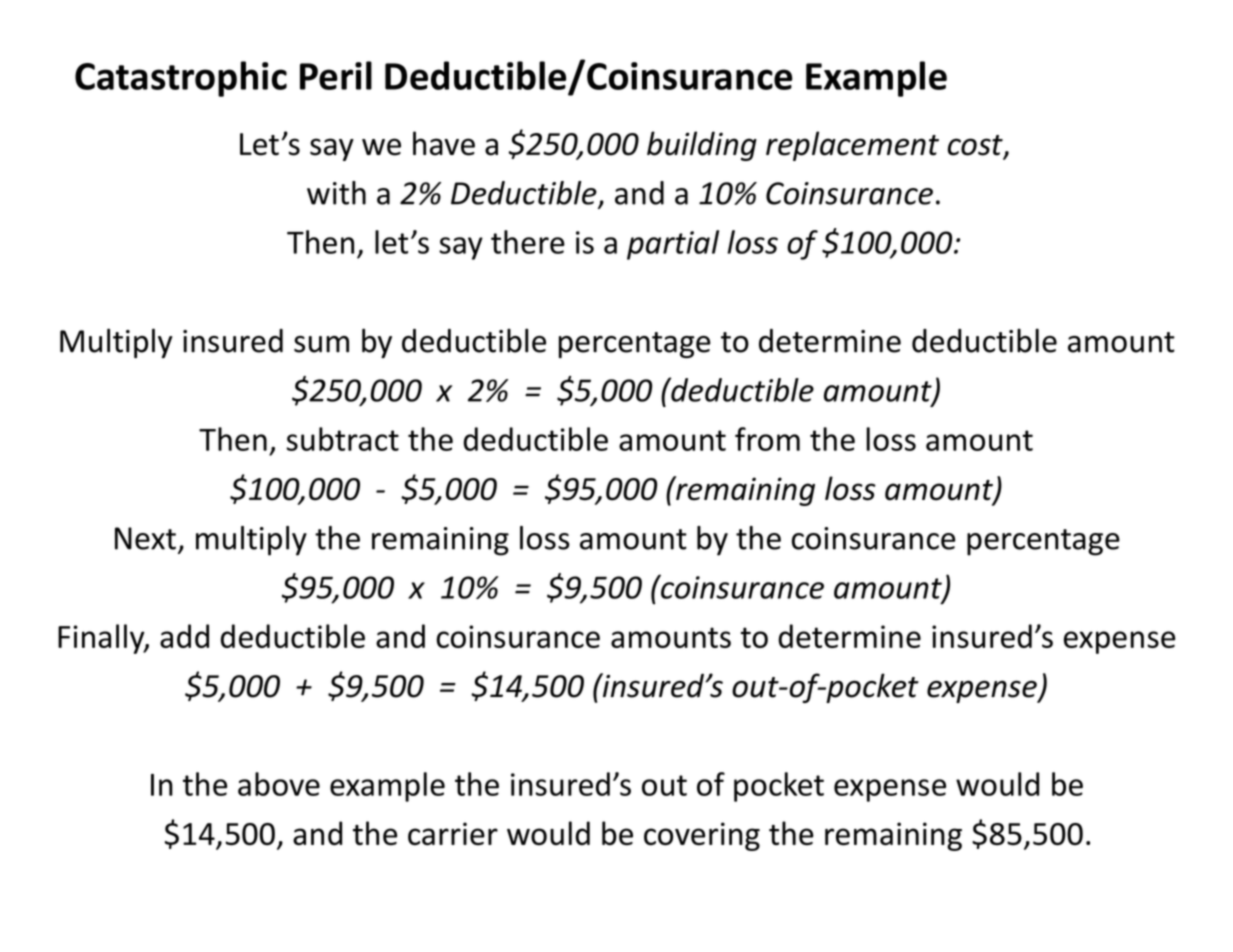 The width and height of the screenshot is (1233, 952). I want to click on carrier, so click(453, 834).
